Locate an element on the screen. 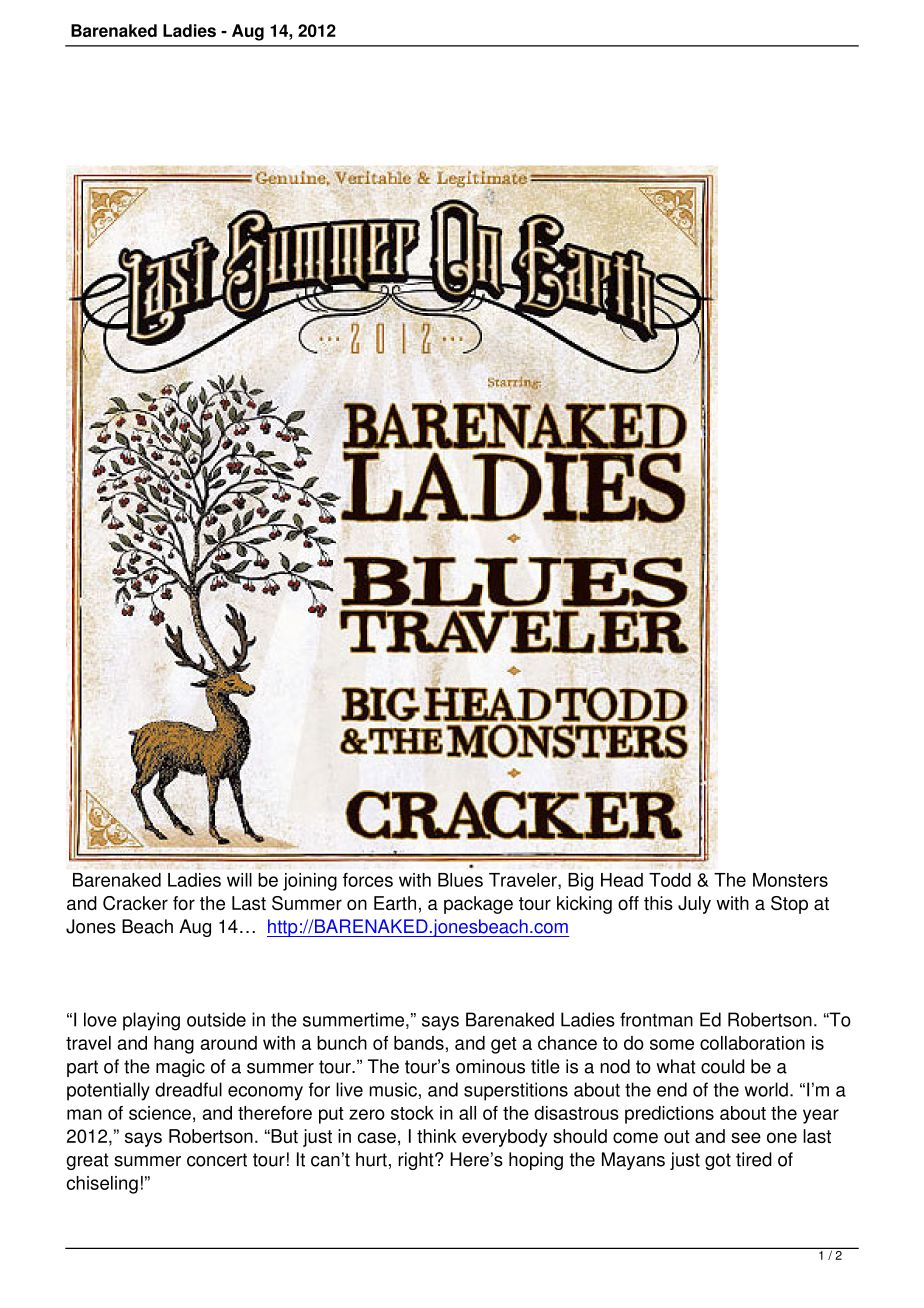  outside is located at coordinates (216, 1019).
